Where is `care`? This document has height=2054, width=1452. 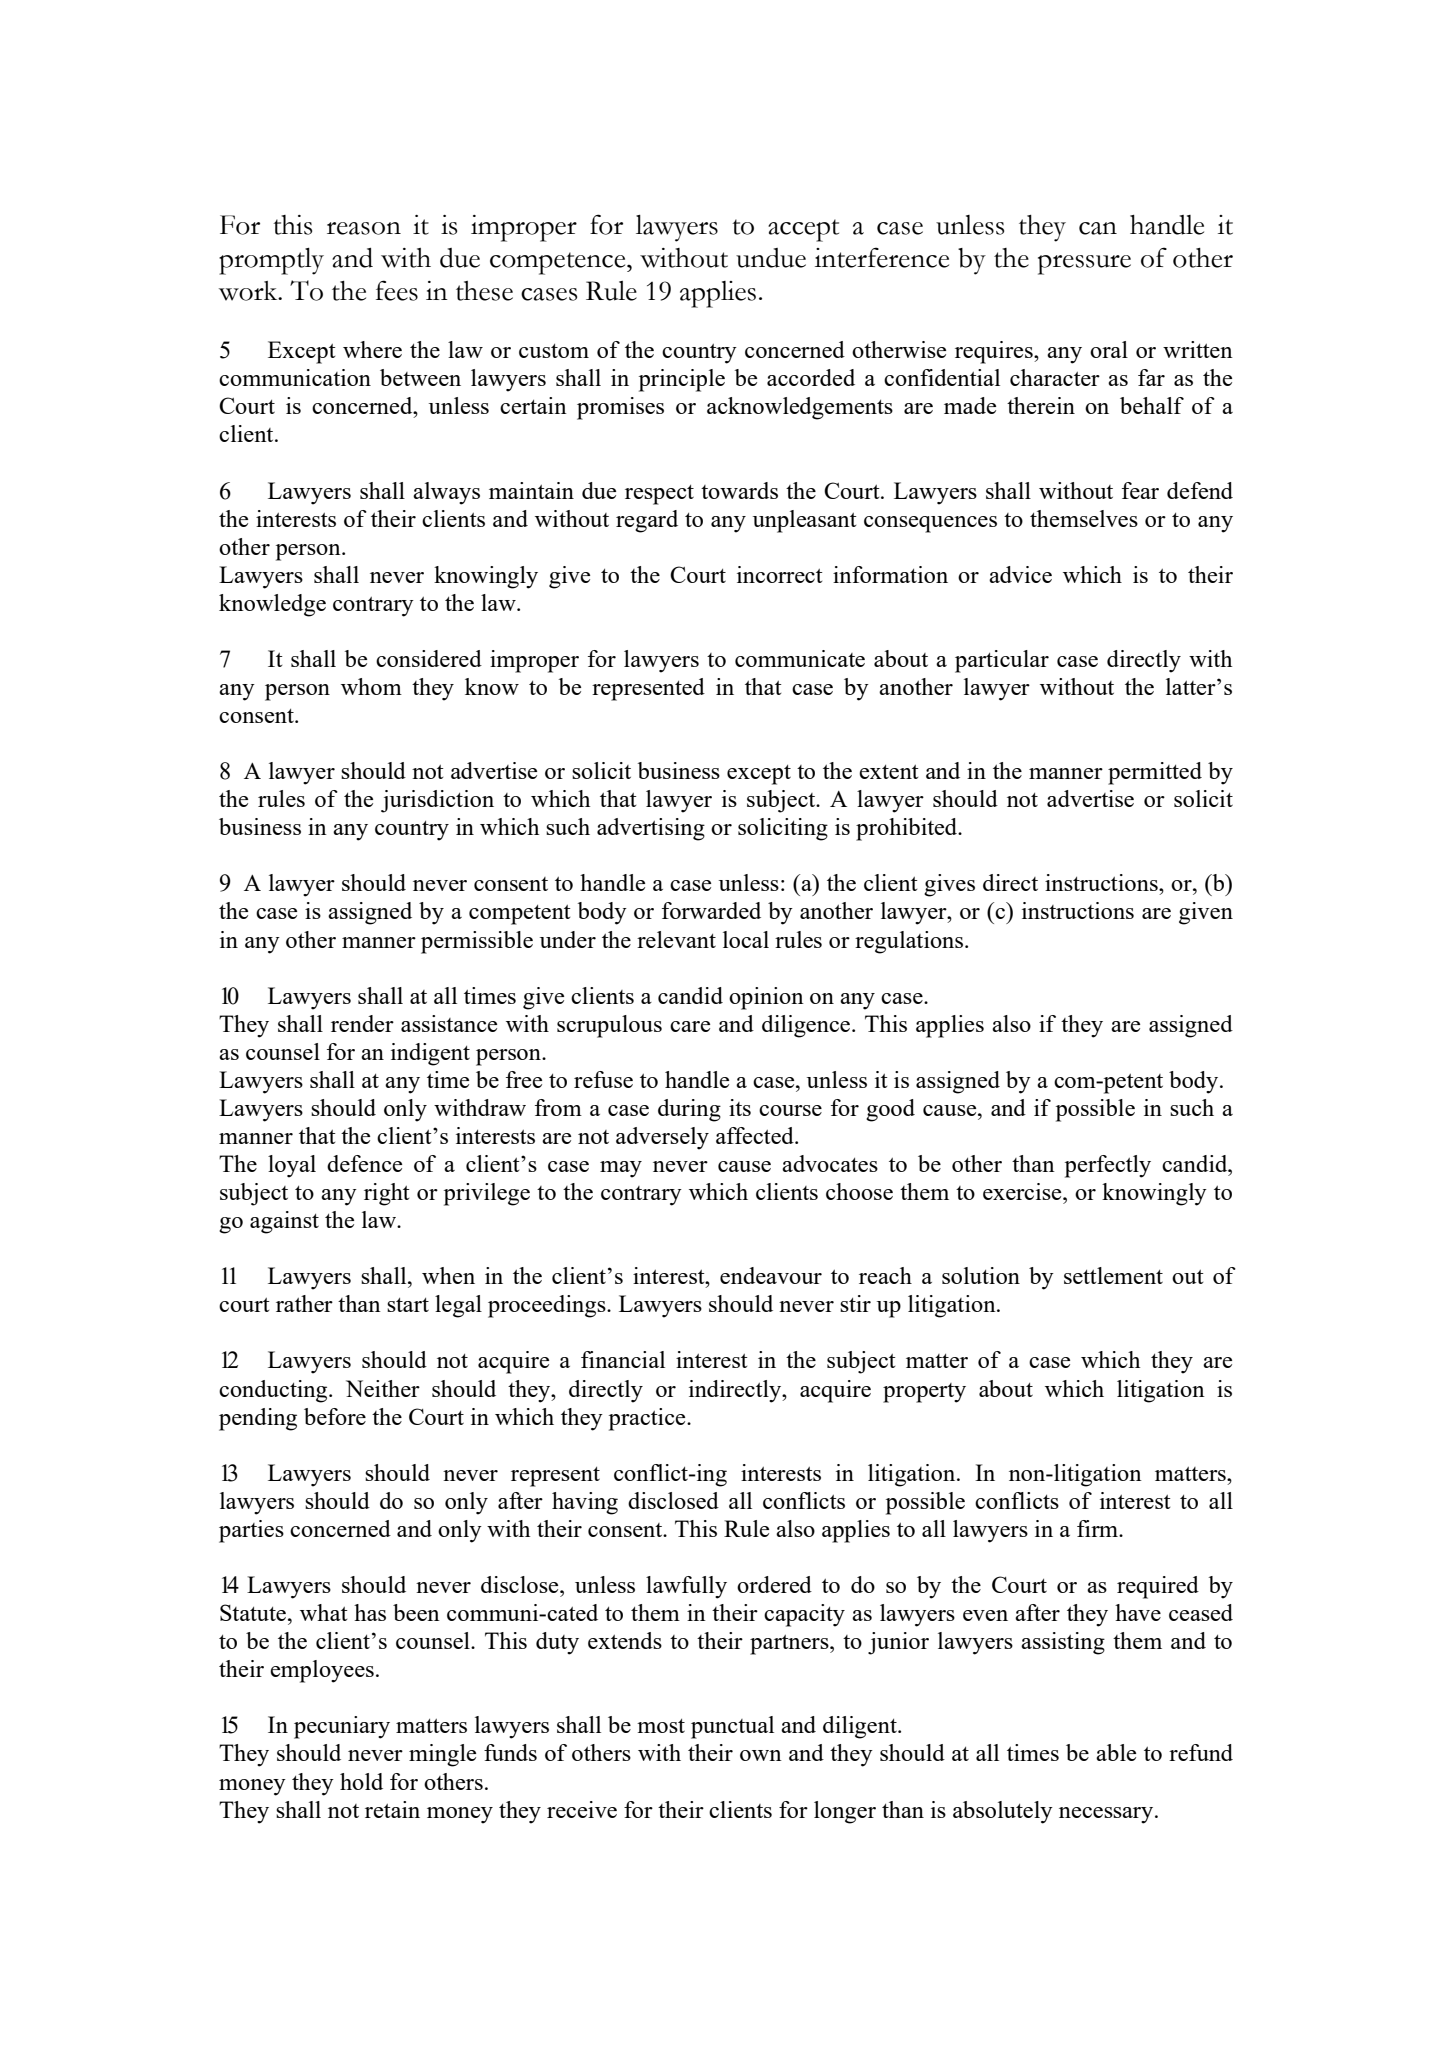 care is located at coordinates (690, 1026).
